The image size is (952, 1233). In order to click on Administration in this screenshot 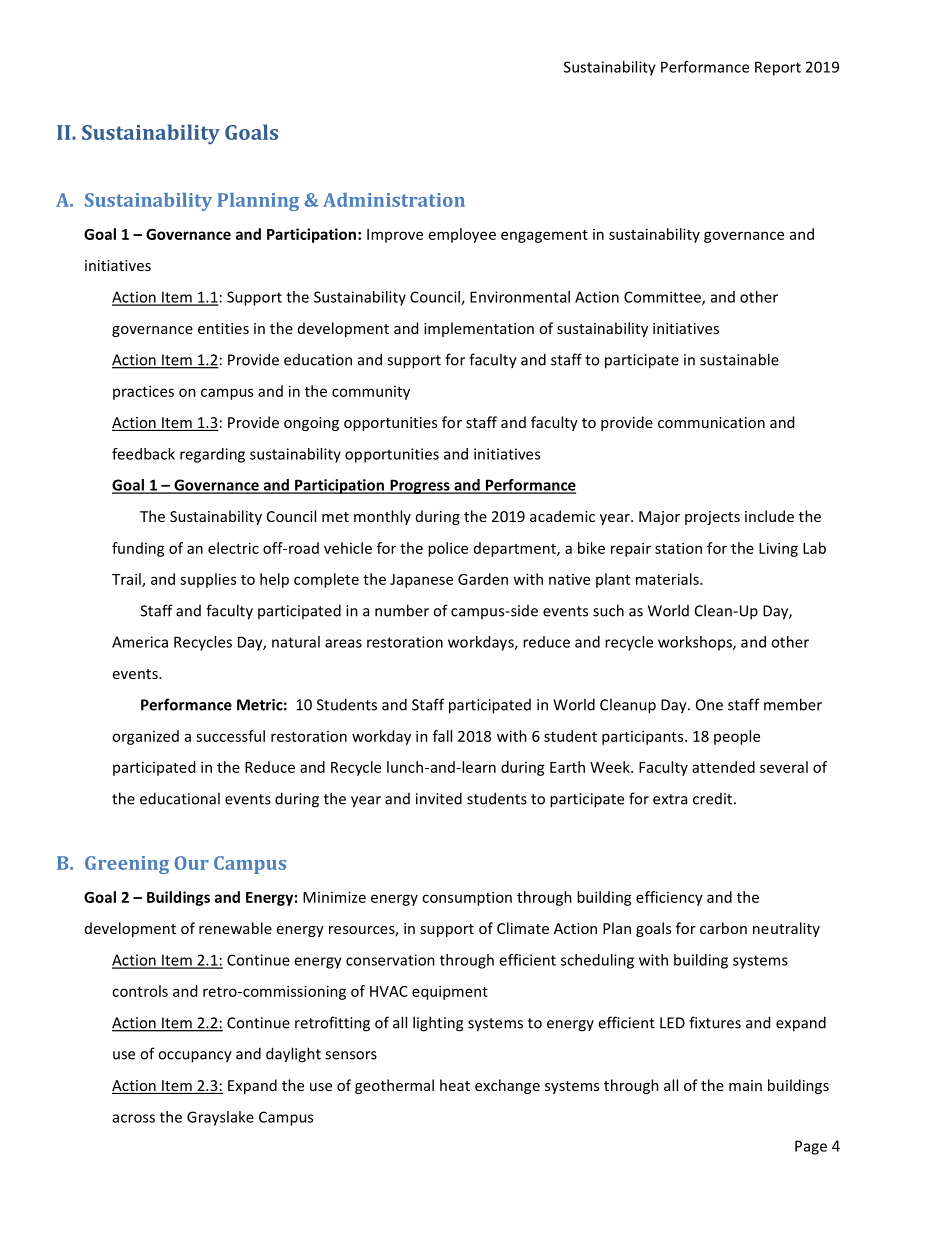, I will do `click(394, 200)`.
